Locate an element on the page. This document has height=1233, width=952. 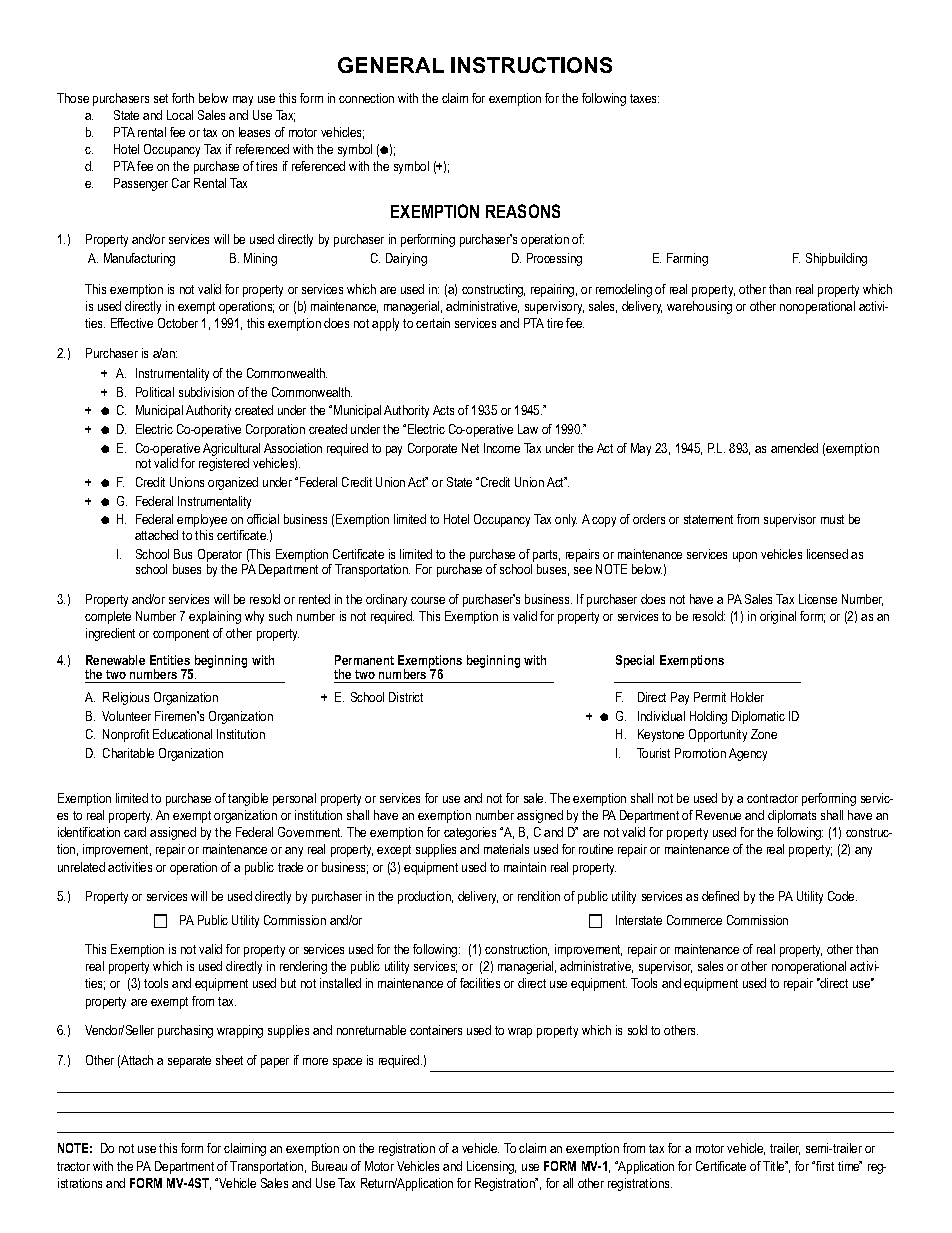
GENERAL is located at coordinates (391, 65).
